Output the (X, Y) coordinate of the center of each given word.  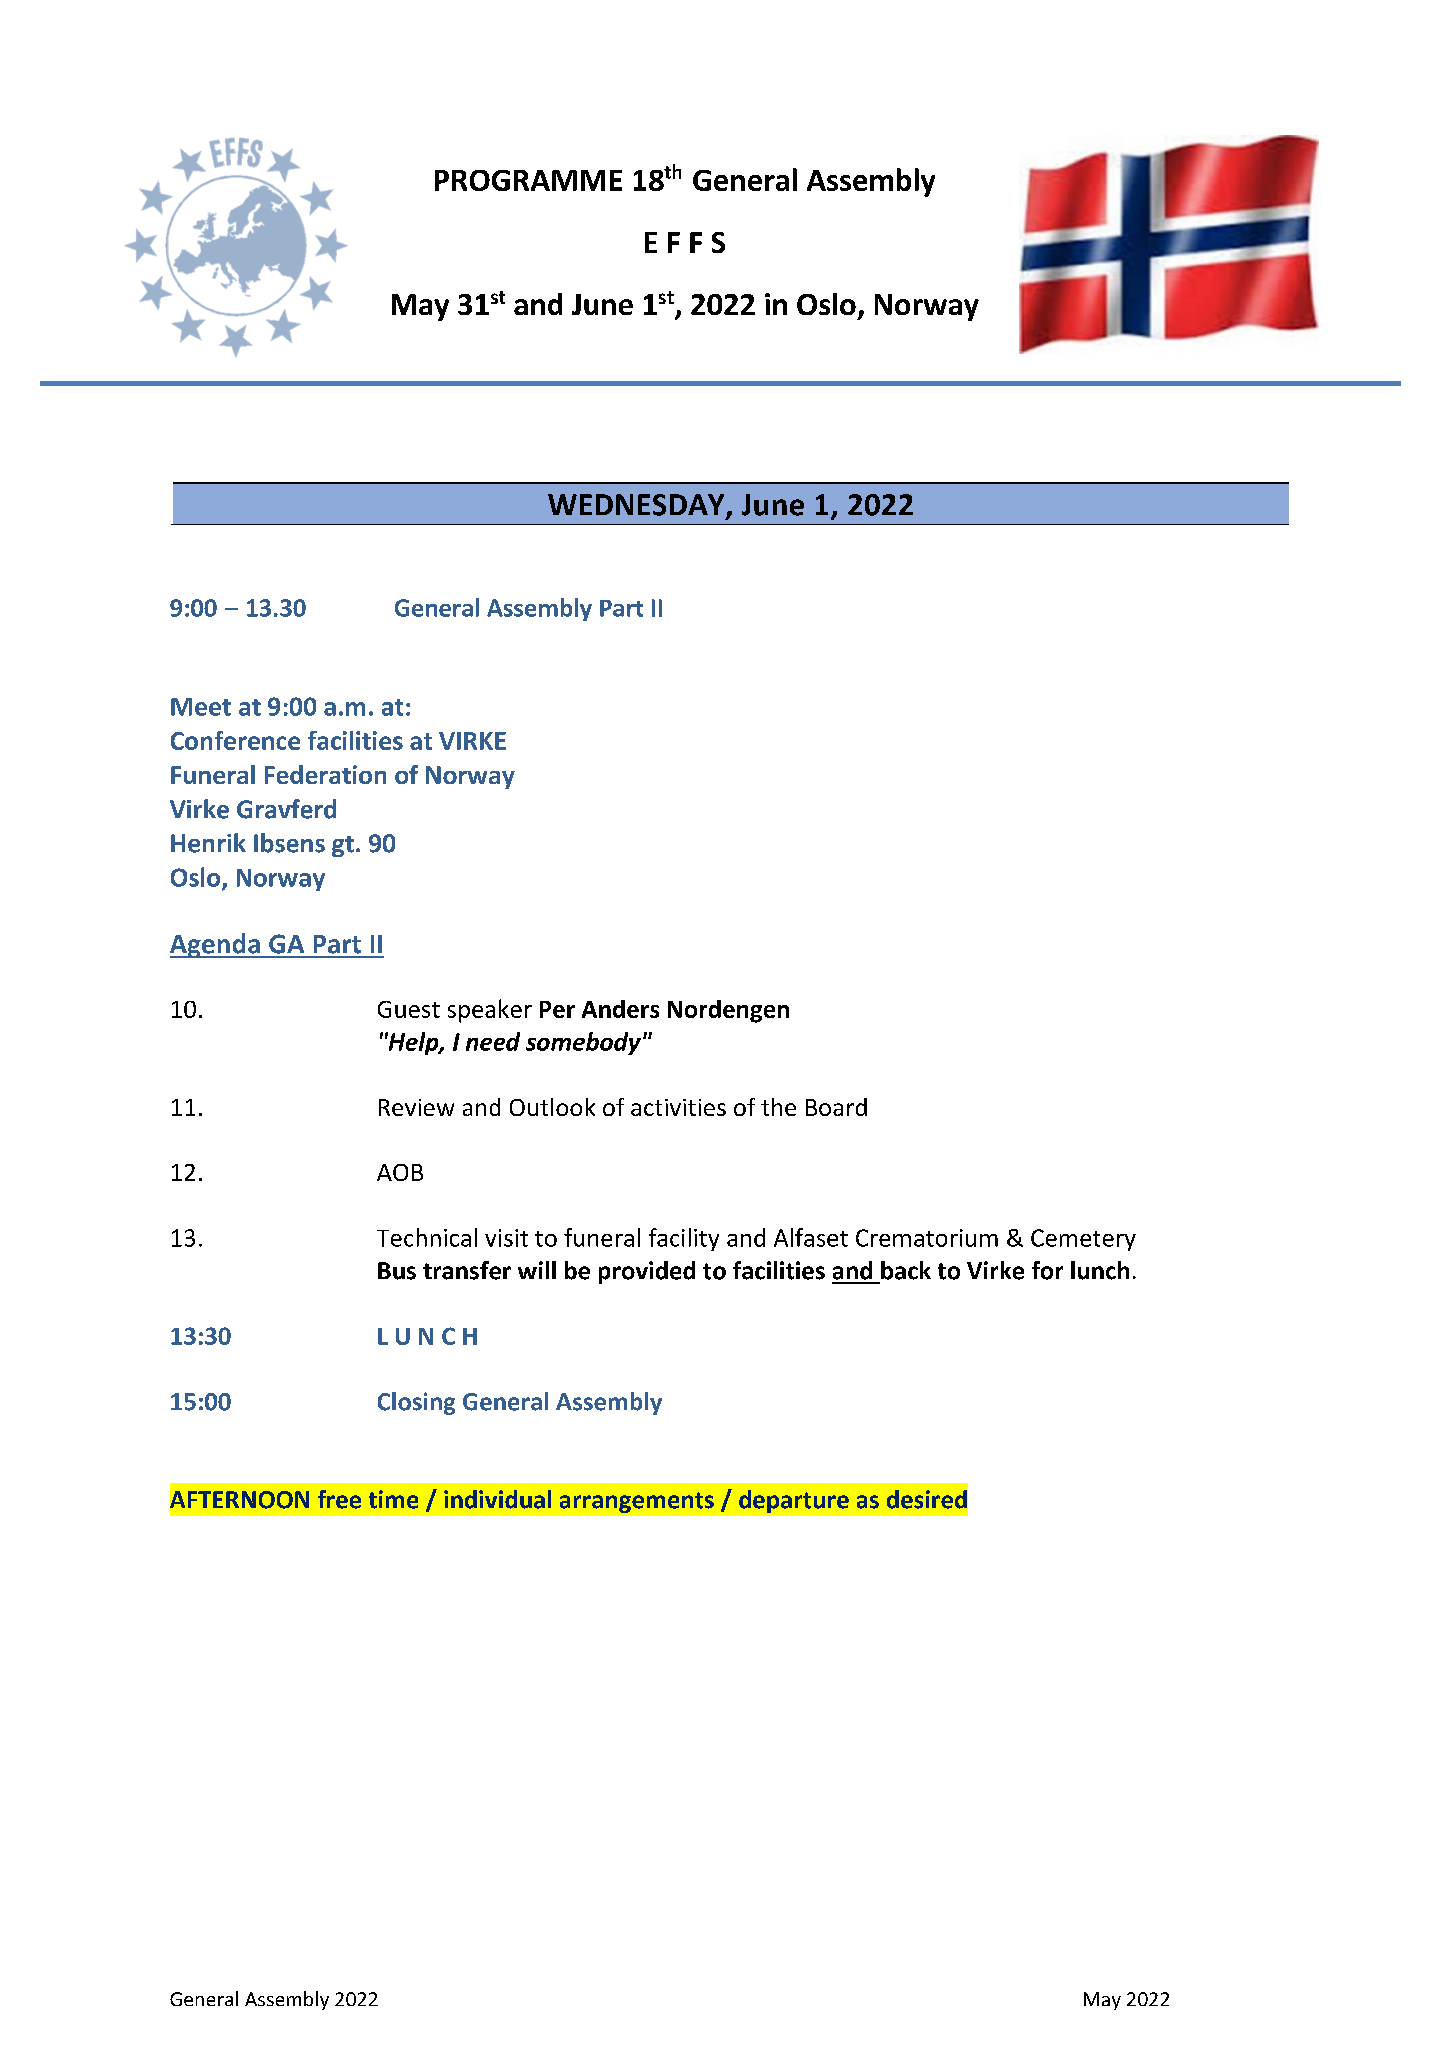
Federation (325, 774)
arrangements (637, 1502)
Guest (409, 1009)
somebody (583, 1043)
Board (836, 1107)
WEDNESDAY (637, 506)
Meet (201, 707)
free (339, 1499)
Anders (620, 1009)
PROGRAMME (528, 180)
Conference (235, 740)
